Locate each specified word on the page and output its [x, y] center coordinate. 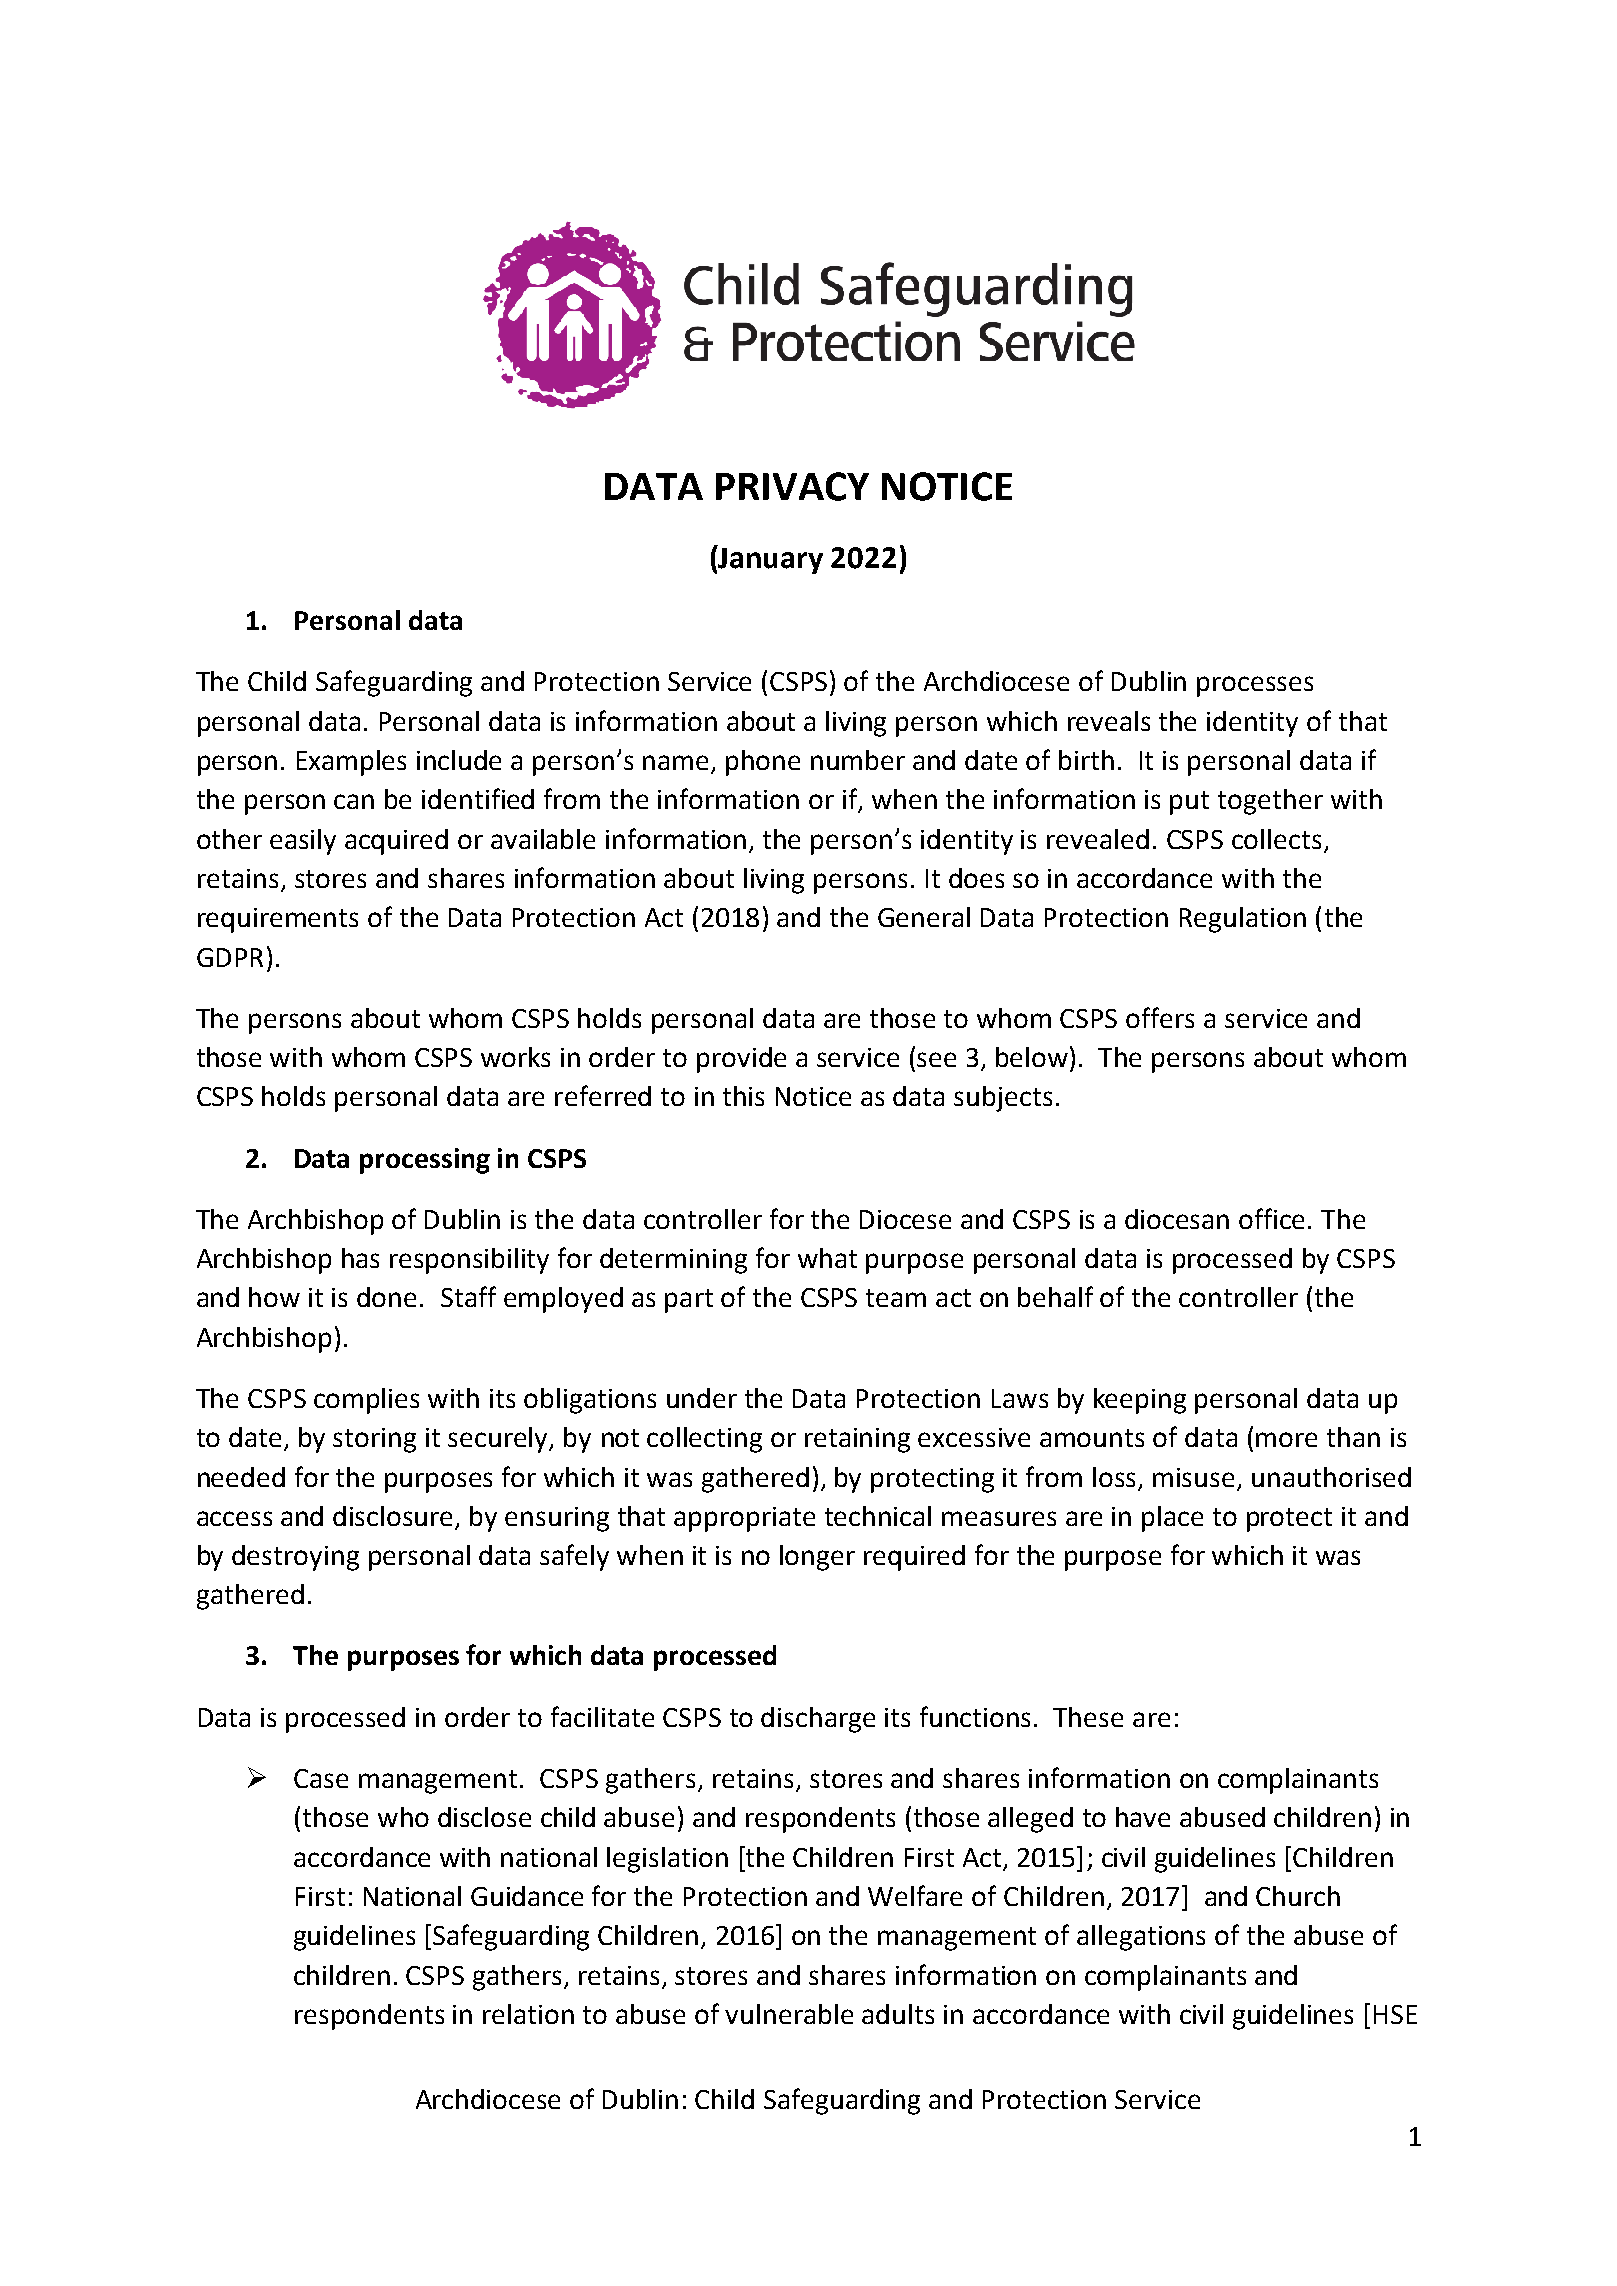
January [770, 559]
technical [878, 1516]
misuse [1193, 1477]
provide [741, 1060]
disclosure [394, 1517]
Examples [351, 763]
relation [528, 2014]
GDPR [230, 957]
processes [1255, 686]
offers [1160, 1017]
